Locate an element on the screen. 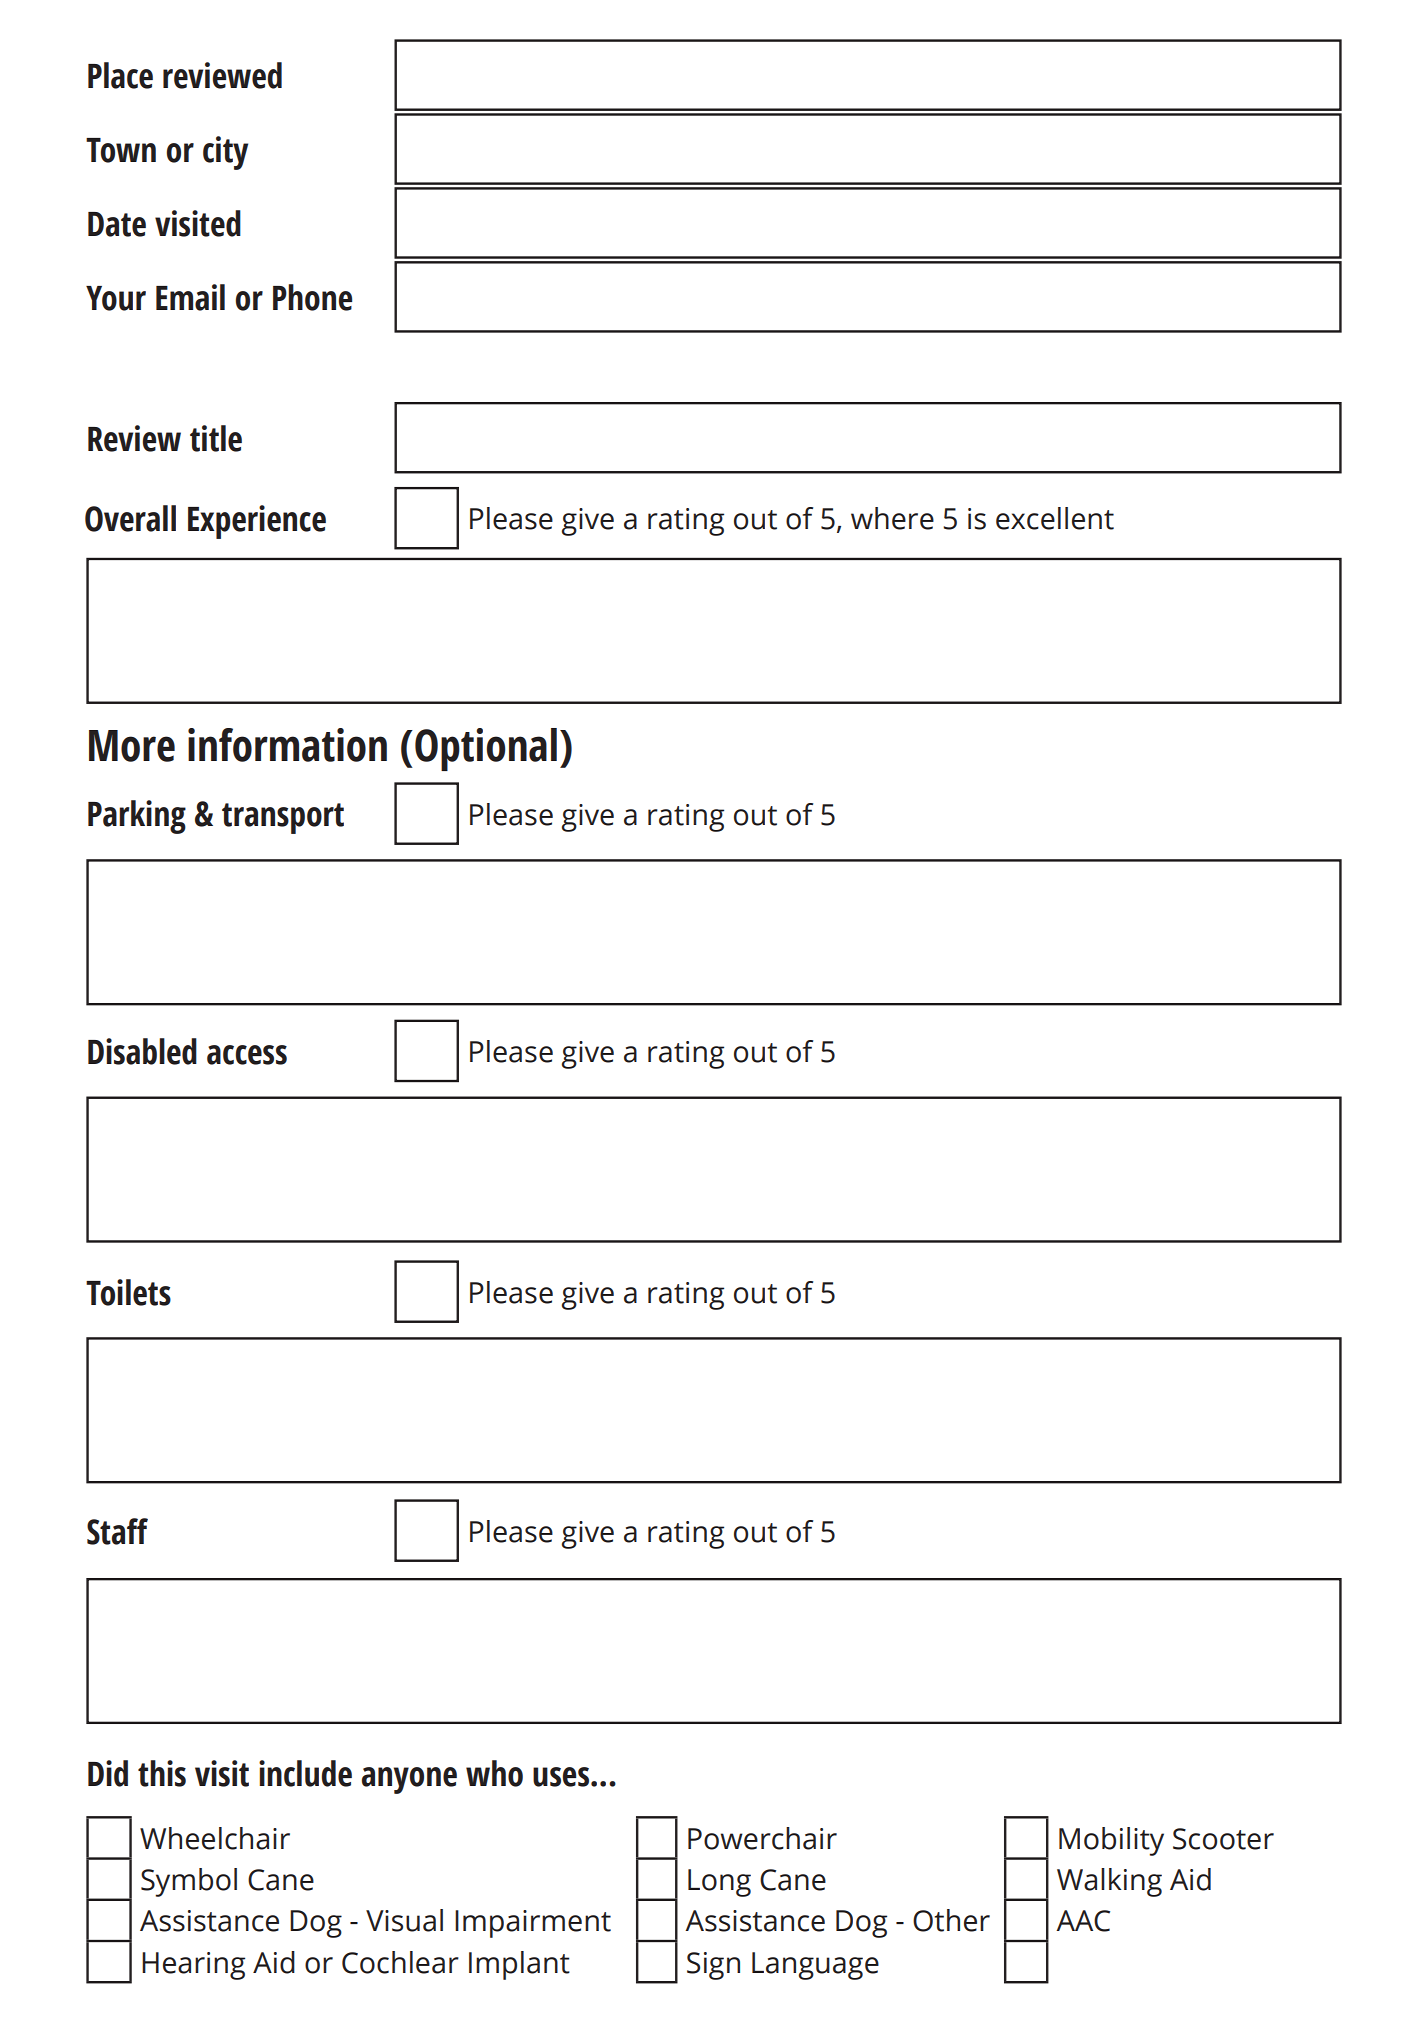 The width and height of the screenshot is (1428, 2020). excellent is located at coordinates (1055, 518).
